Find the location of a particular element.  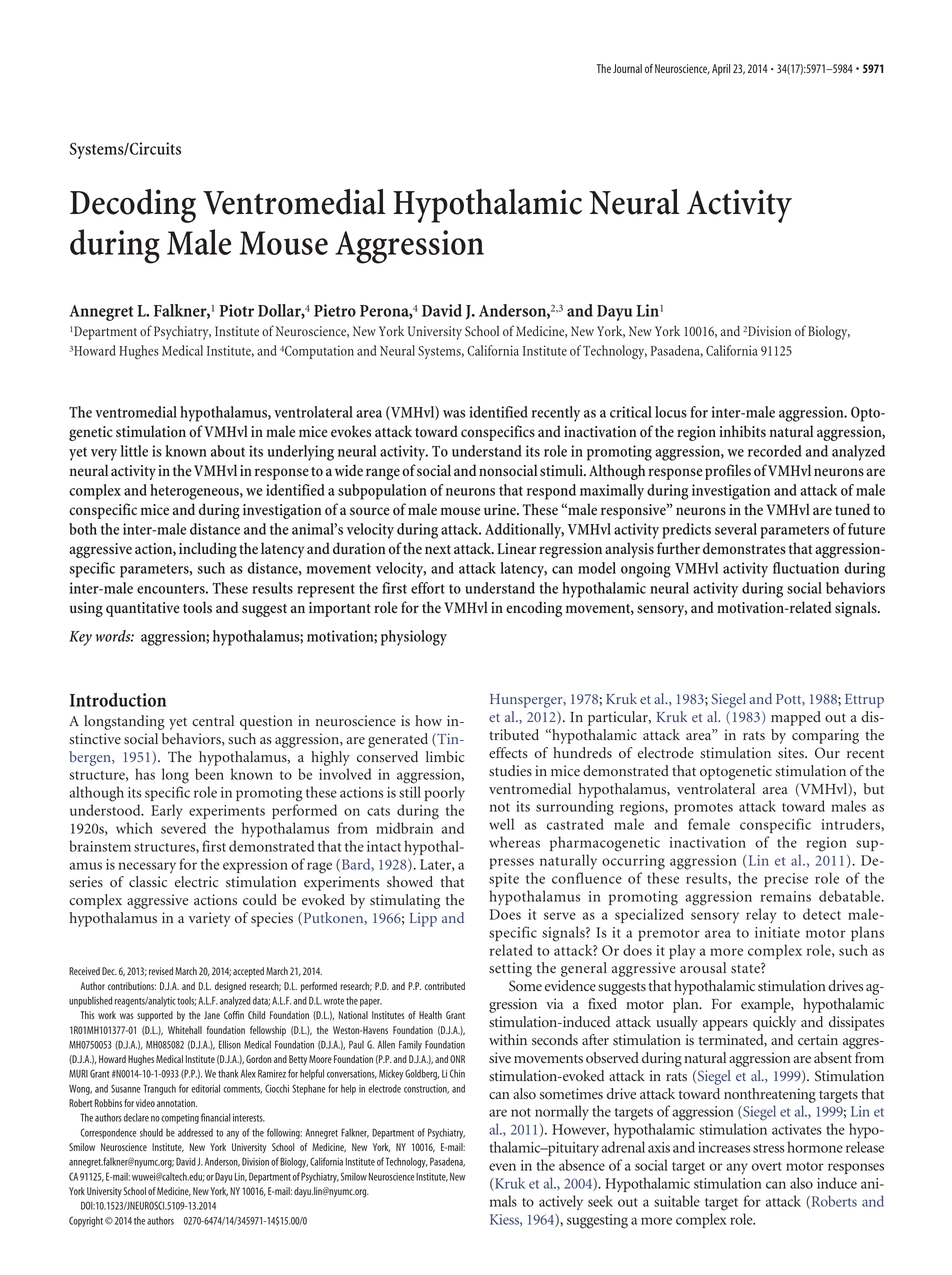

addressed is located at coordinates (195, 1132).
